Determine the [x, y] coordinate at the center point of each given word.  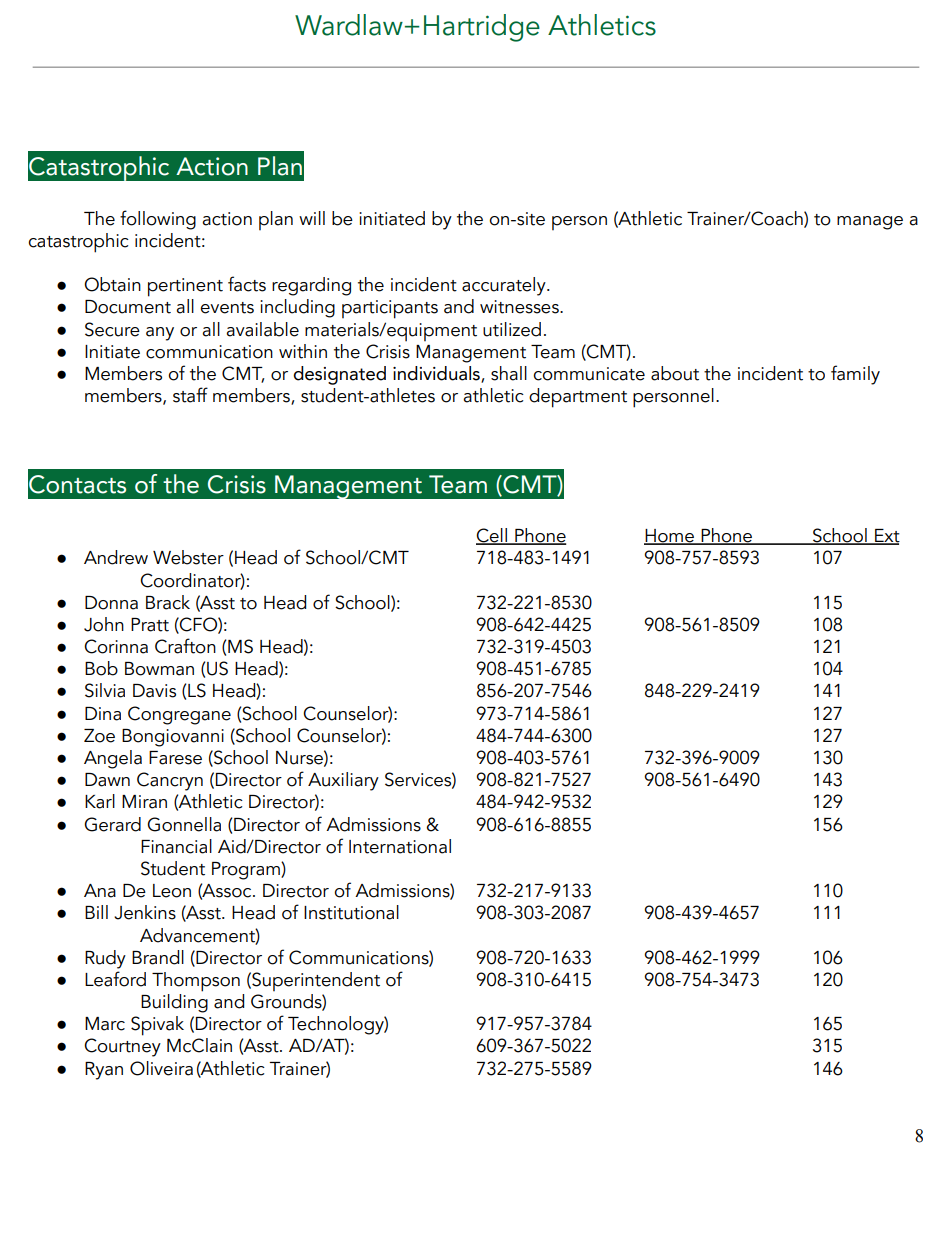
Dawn [107, 780]
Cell [492, 536]
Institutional [351, 912]
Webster [188, 557]
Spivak [157, 1026]
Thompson [196, 982]
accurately [505, 286]
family [855, 375]
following [158, 220]
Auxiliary [343, 781]
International [400, 846]
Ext [886, 537]
